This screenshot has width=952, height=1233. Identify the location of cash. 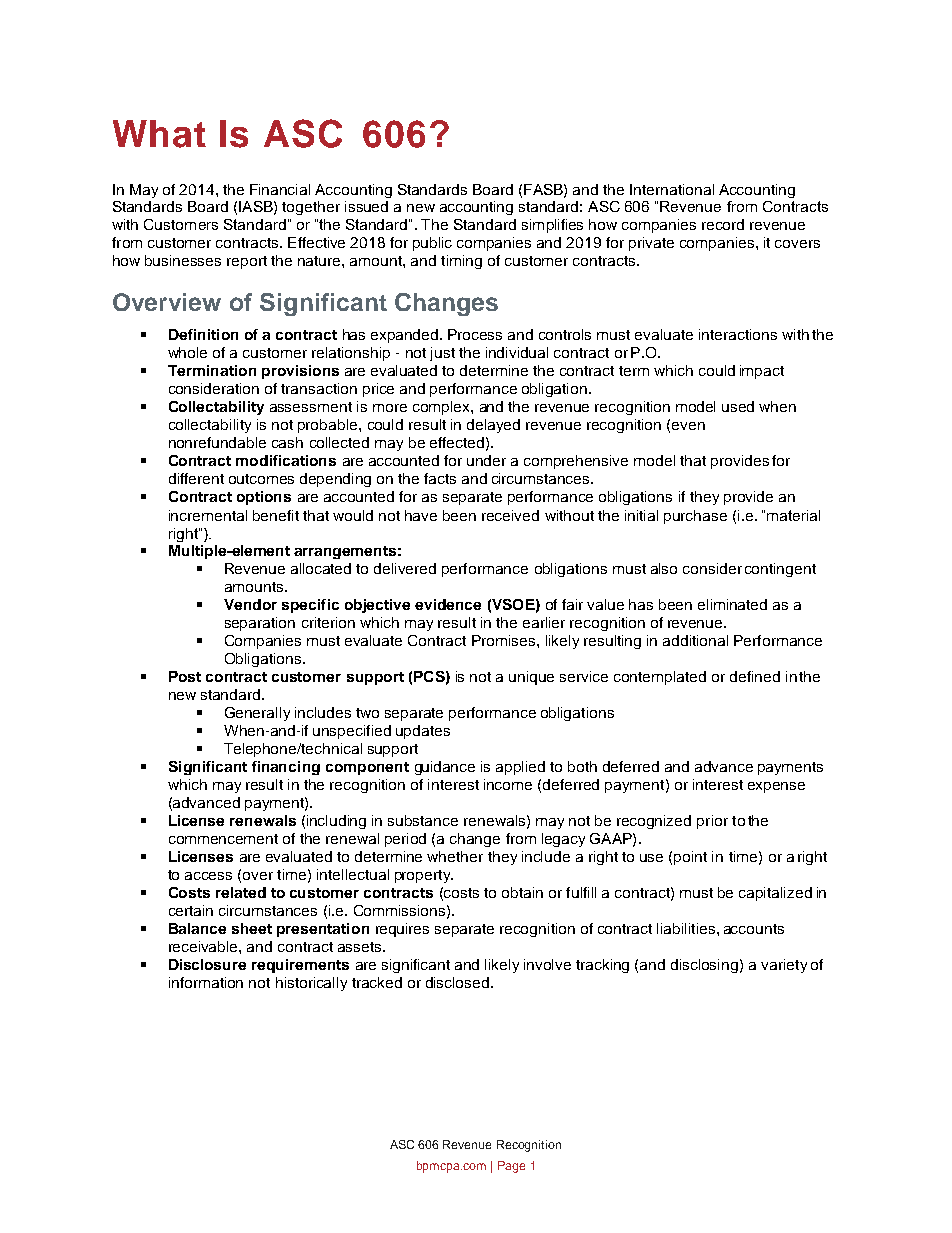
(287, 442).
